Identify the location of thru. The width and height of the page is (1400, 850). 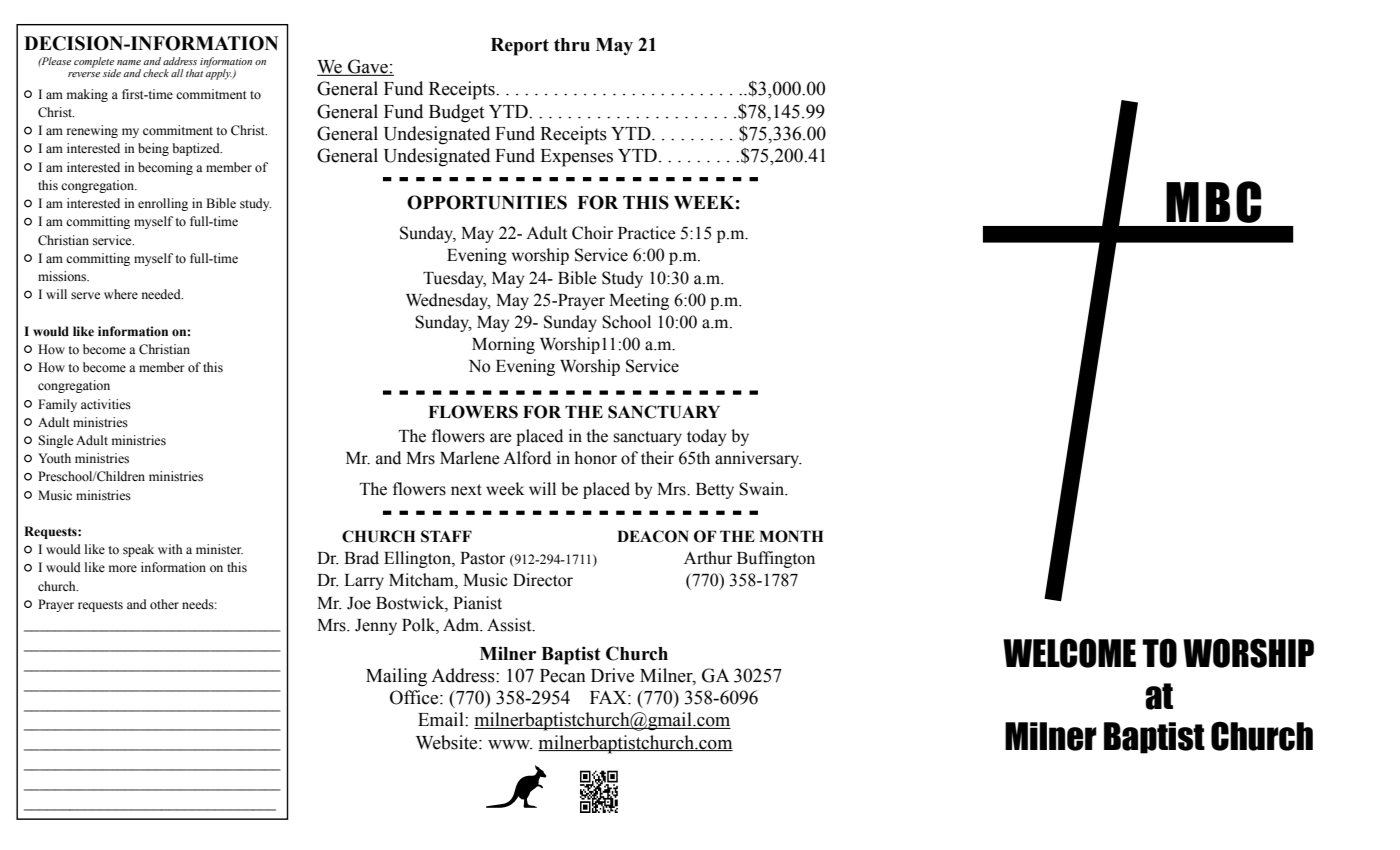
(572, 45).
